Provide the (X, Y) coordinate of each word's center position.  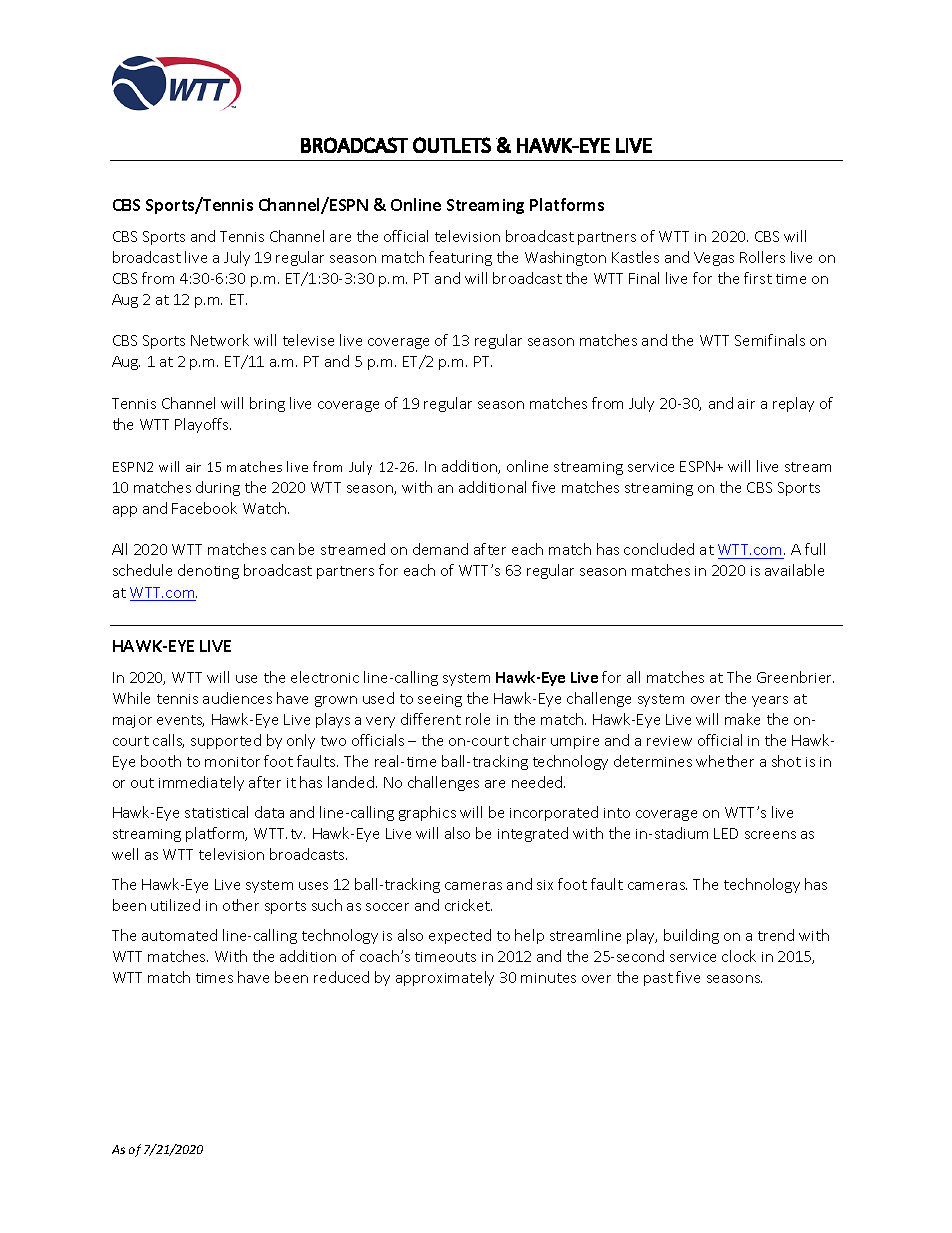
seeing (440, 700)
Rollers (762, 257)
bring (267, 404)
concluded (659, 549)
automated (179, 935)
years (770, 701)
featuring (460, 258)
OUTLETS (452, 145)
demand (440, 549)
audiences (237, 698)
